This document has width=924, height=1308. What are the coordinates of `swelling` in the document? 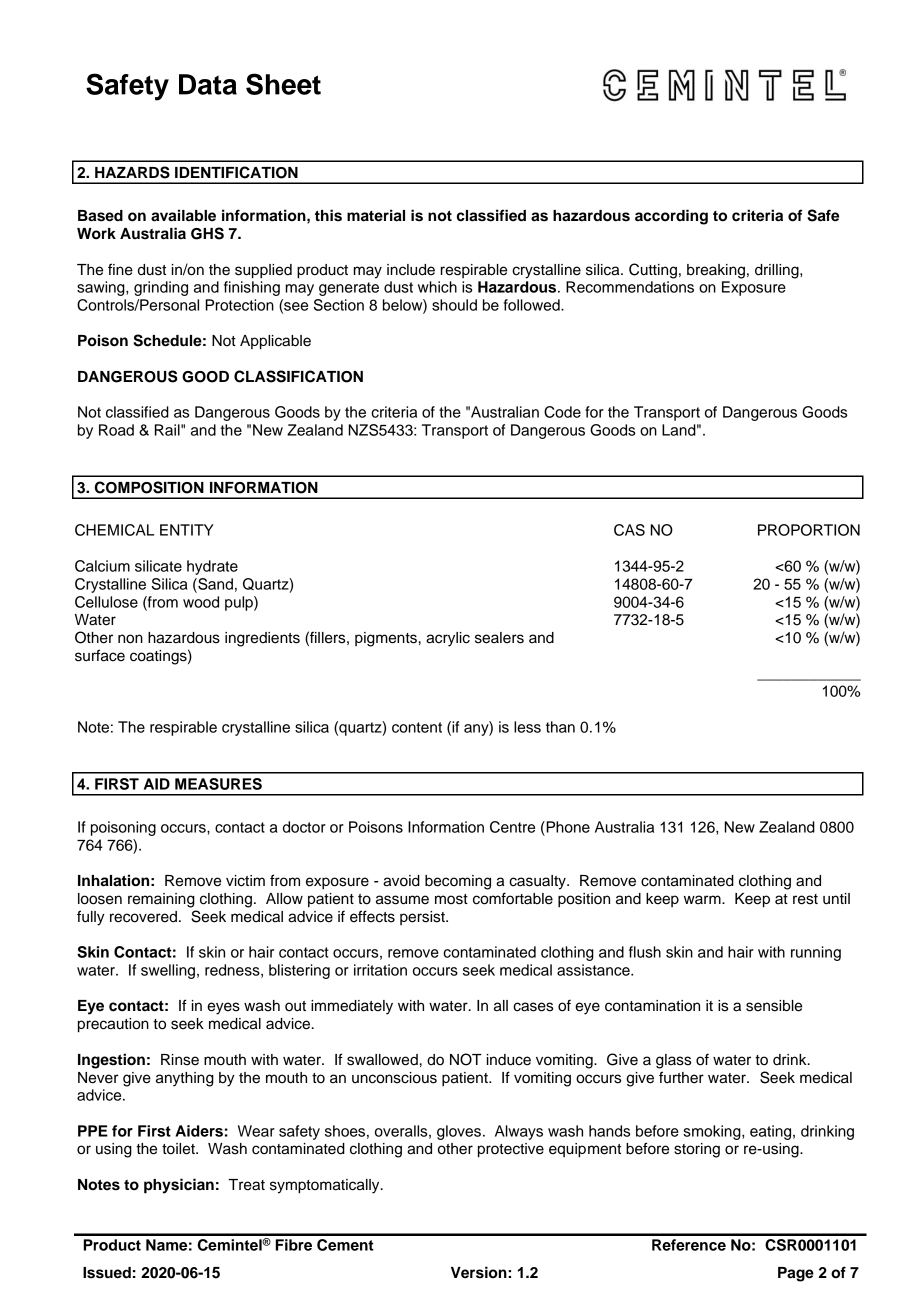 It's located at (168, 971).
